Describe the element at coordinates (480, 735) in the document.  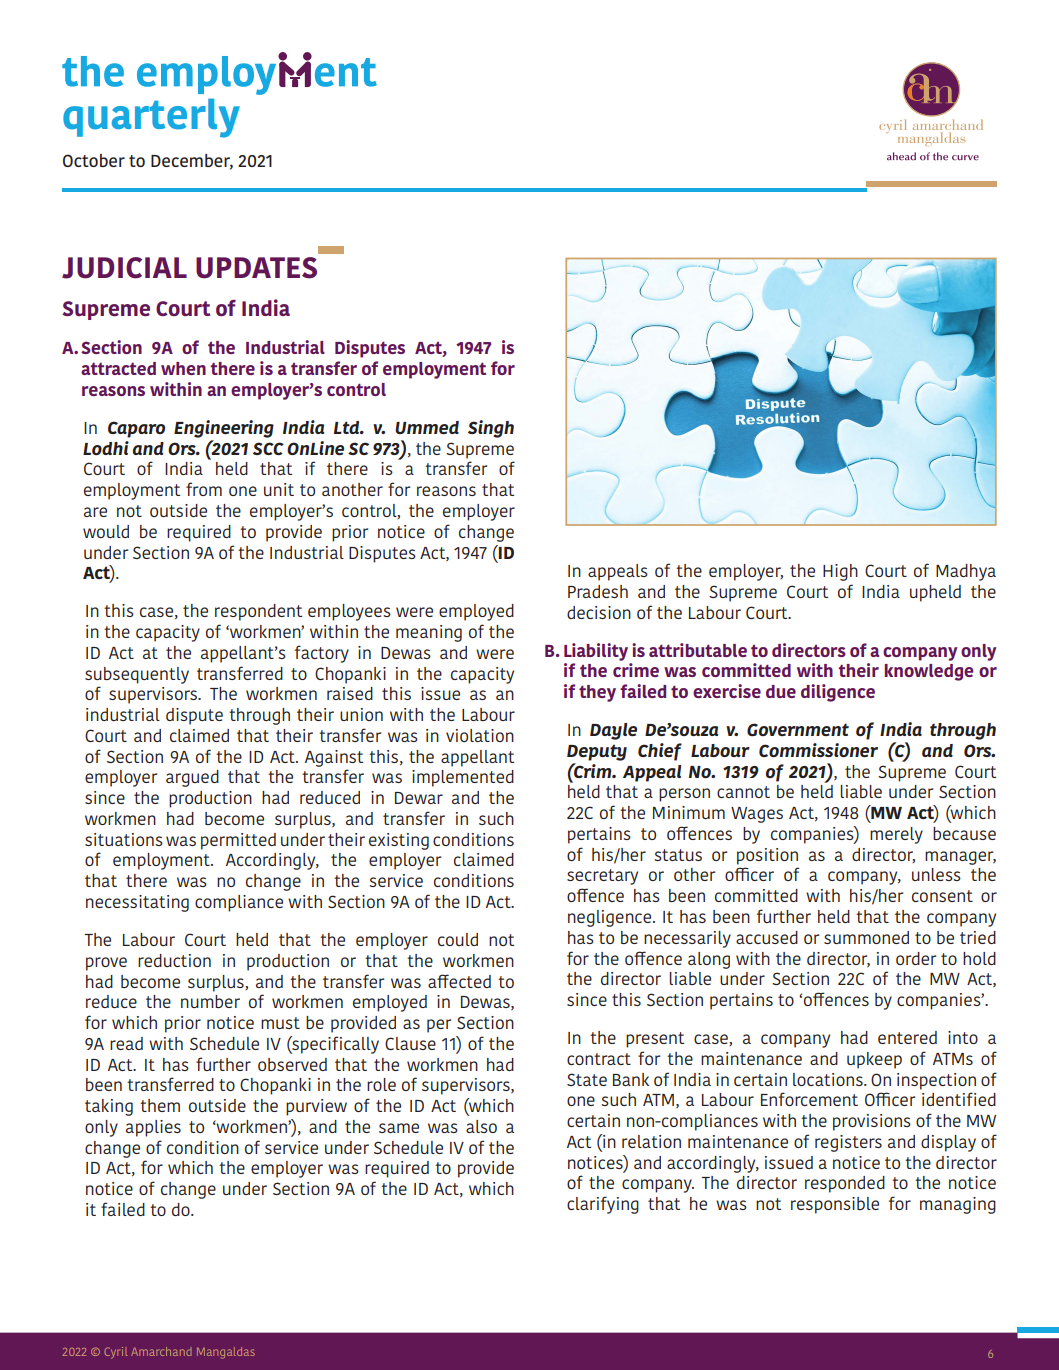
I see `violation` at that location.
